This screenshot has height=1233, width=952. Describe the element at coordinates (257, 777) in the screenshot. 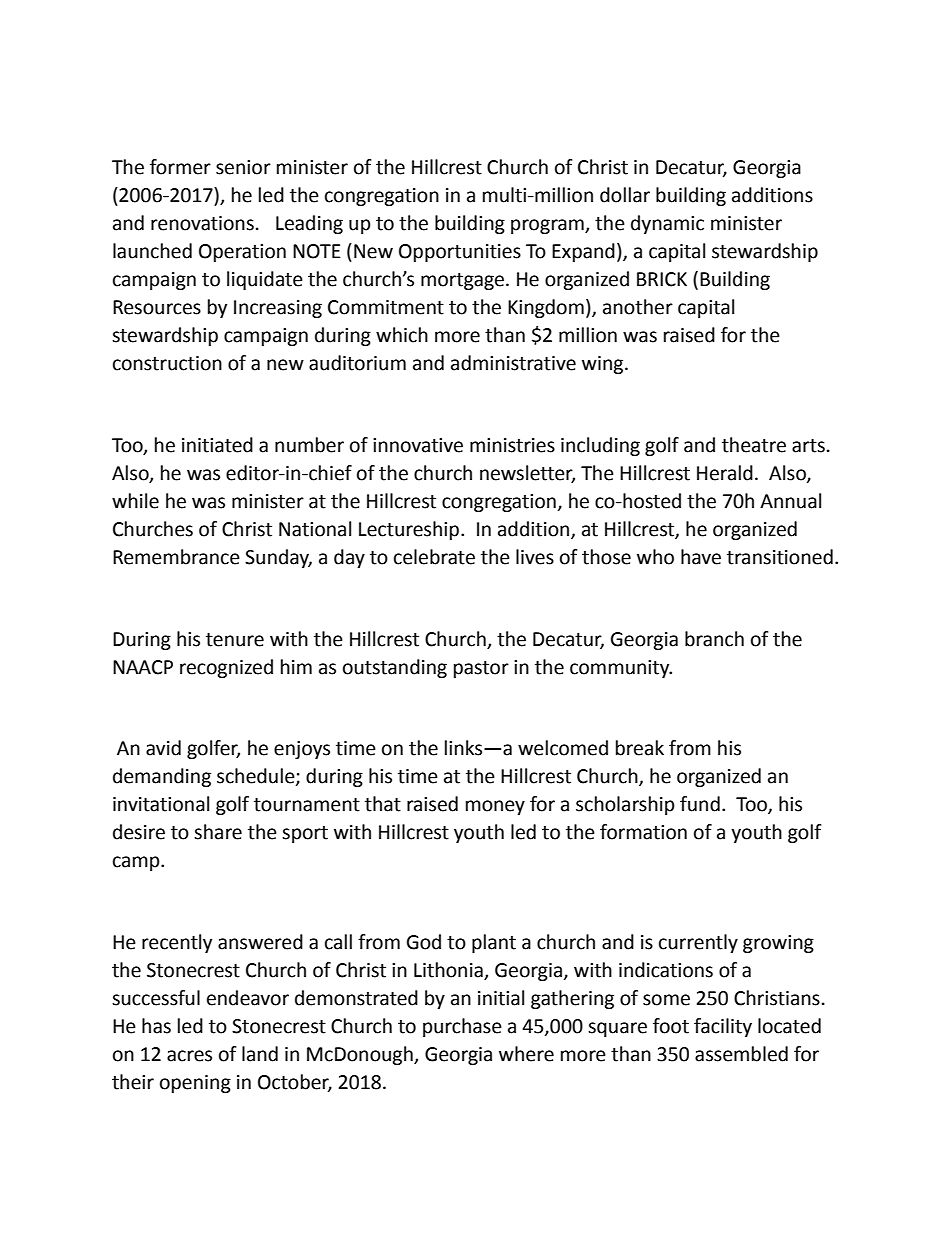

I see `schedule` at that location.
